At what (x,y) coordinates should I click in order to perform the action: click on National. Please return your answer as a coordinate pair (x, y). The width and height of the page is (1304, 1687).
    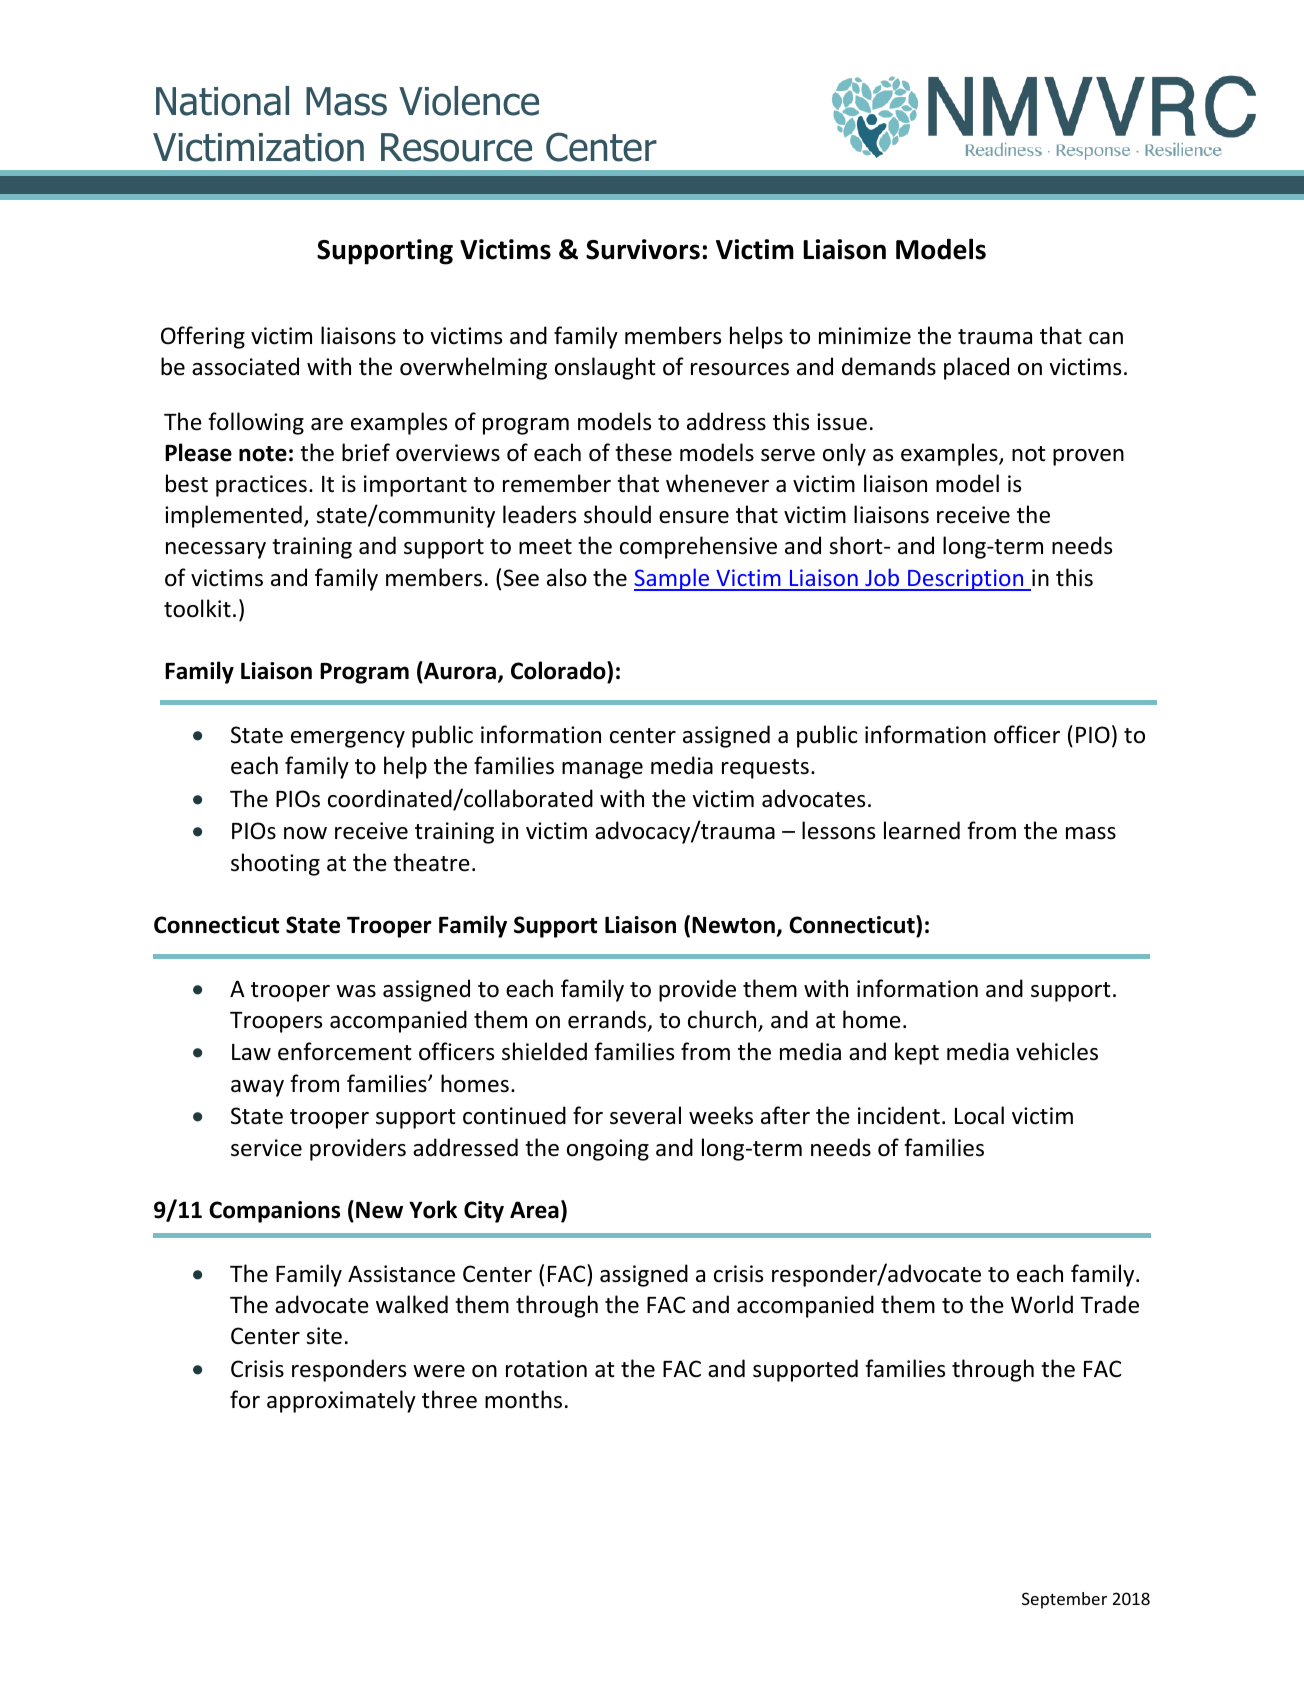
    Looking at the image, I should click on (222, 101).
